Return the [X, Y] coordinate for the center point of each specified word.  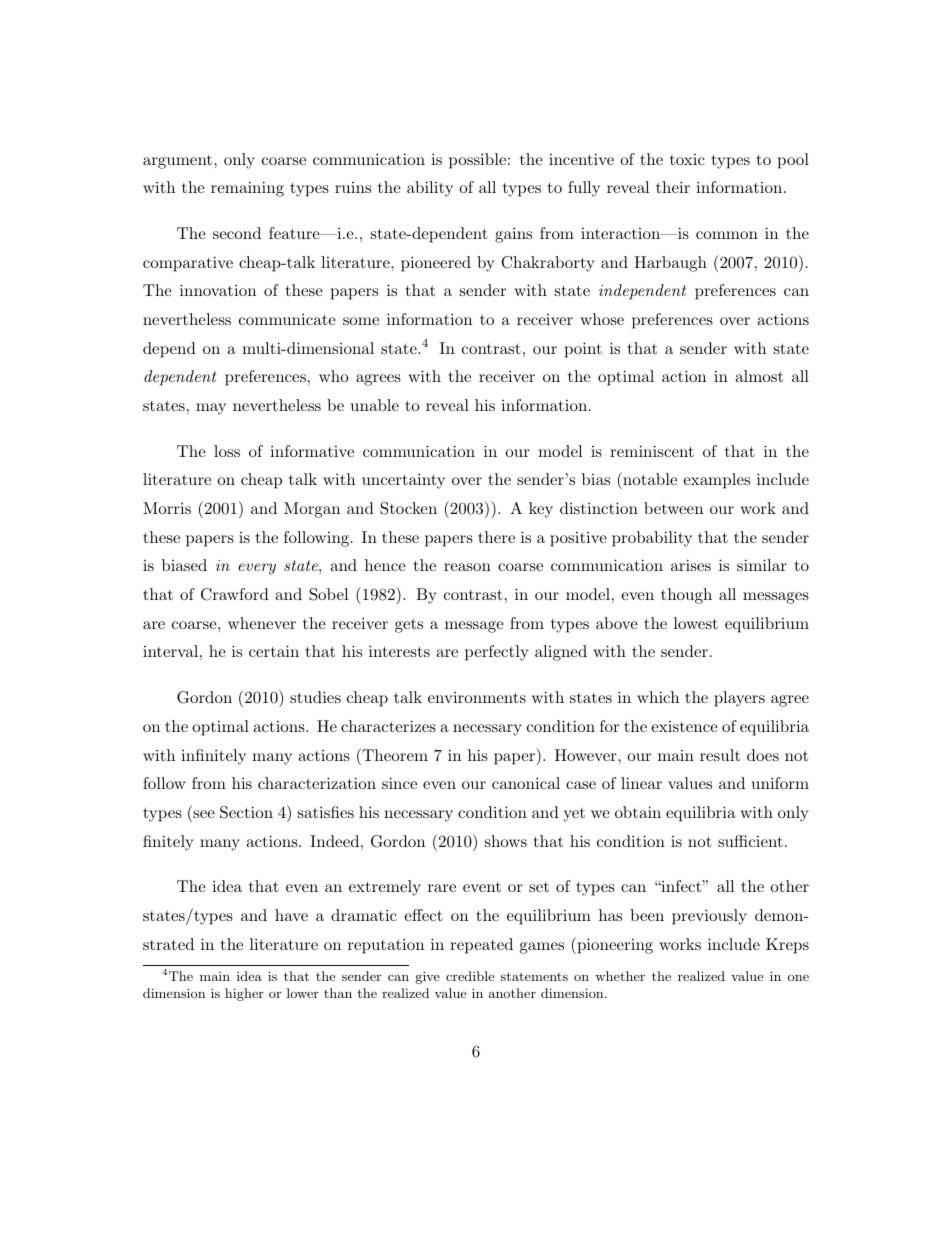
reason [467, 567]
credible [470, 976]
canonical [526, 783]
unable [375, 405]
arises [691, 565]
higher [244, 994]
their [673, 187]
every [257, 569]
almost [759, 376]
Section [246, 812]
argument [179, 162]
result [720, 755]
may [211, 409]
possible [477, 161]
